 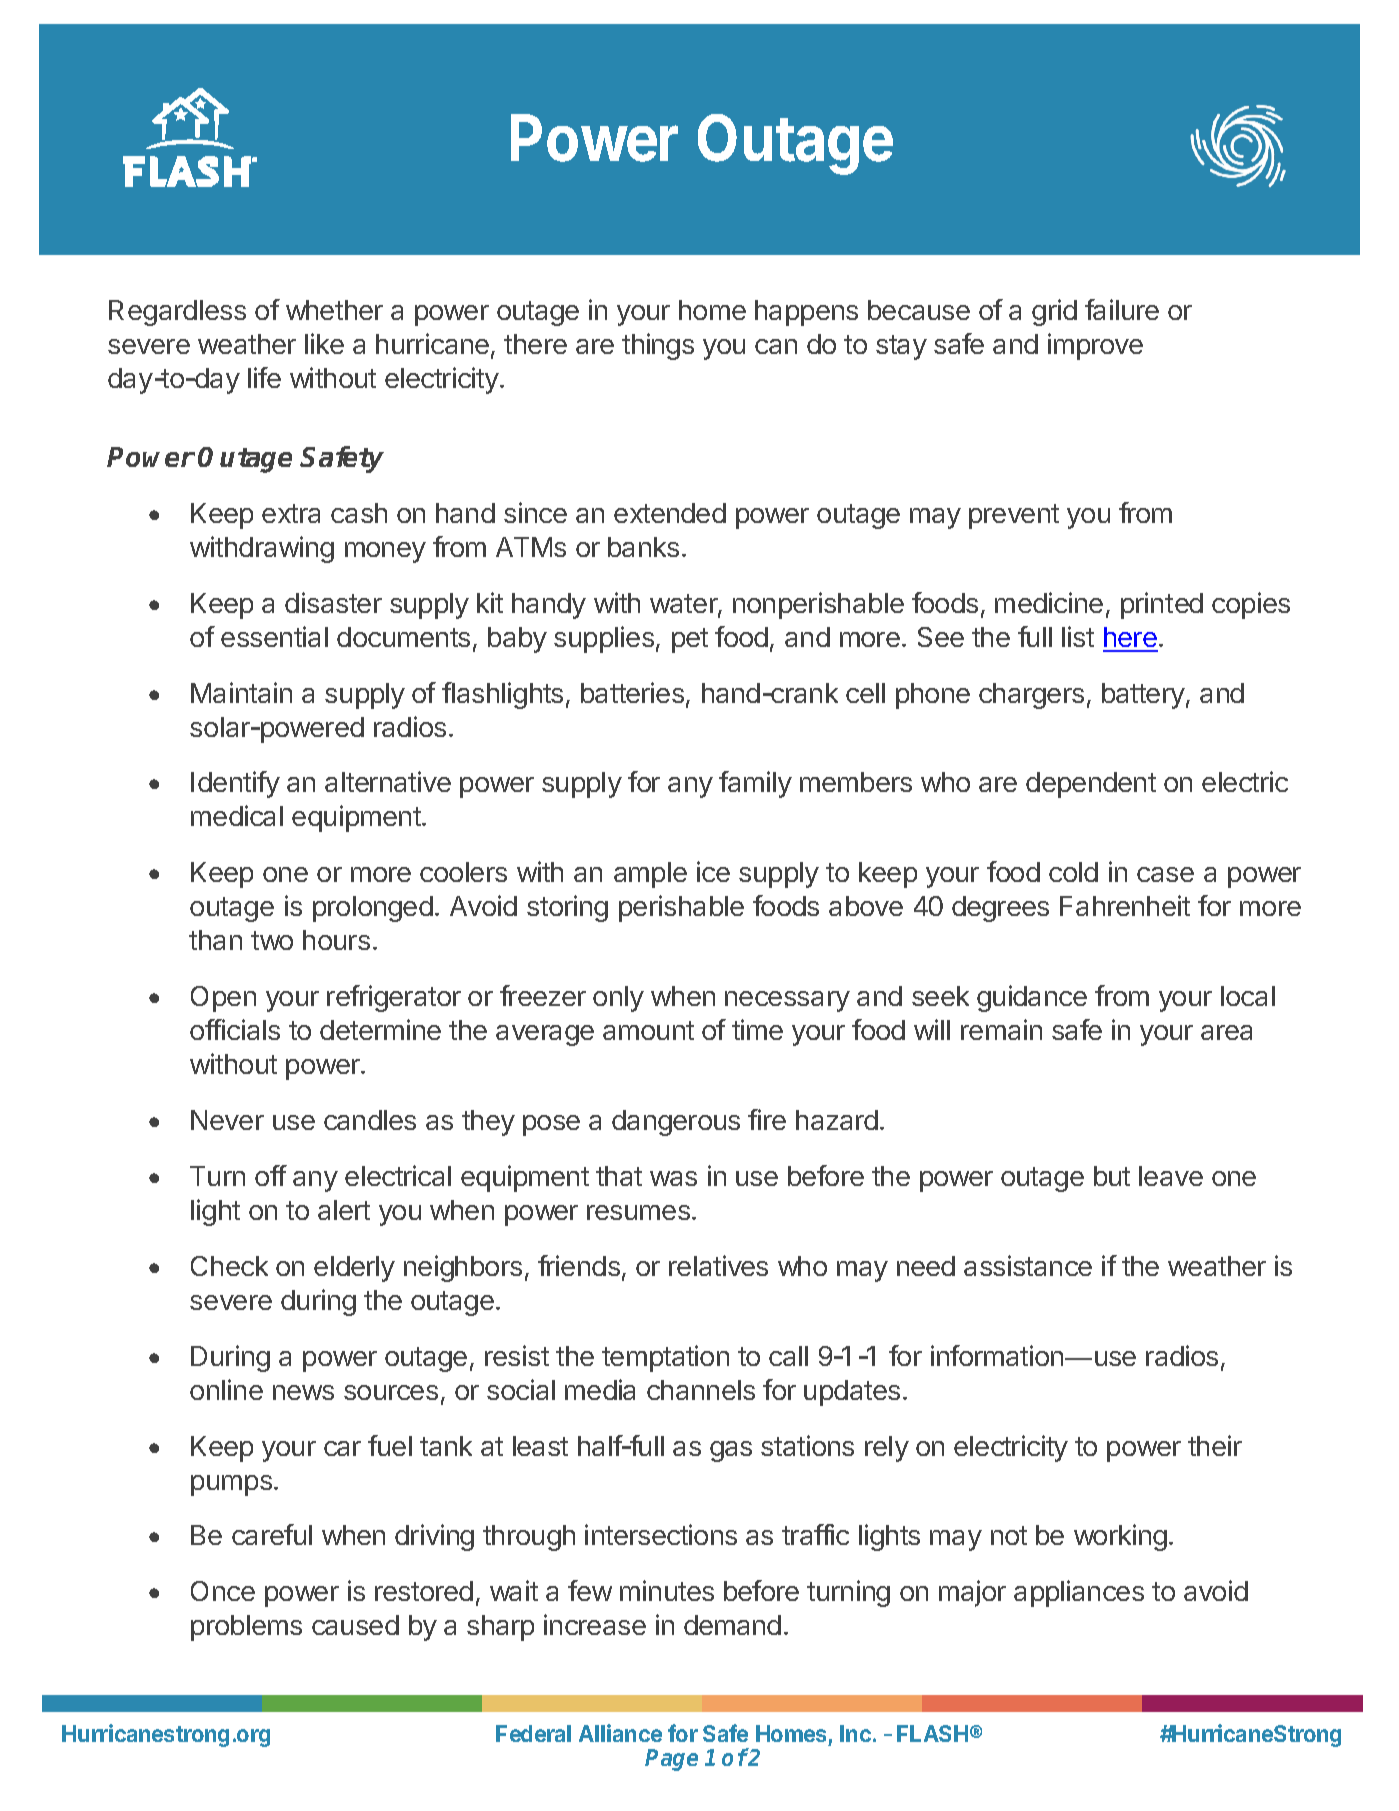 I want to click on area, so click(x=1226, y=1032).
